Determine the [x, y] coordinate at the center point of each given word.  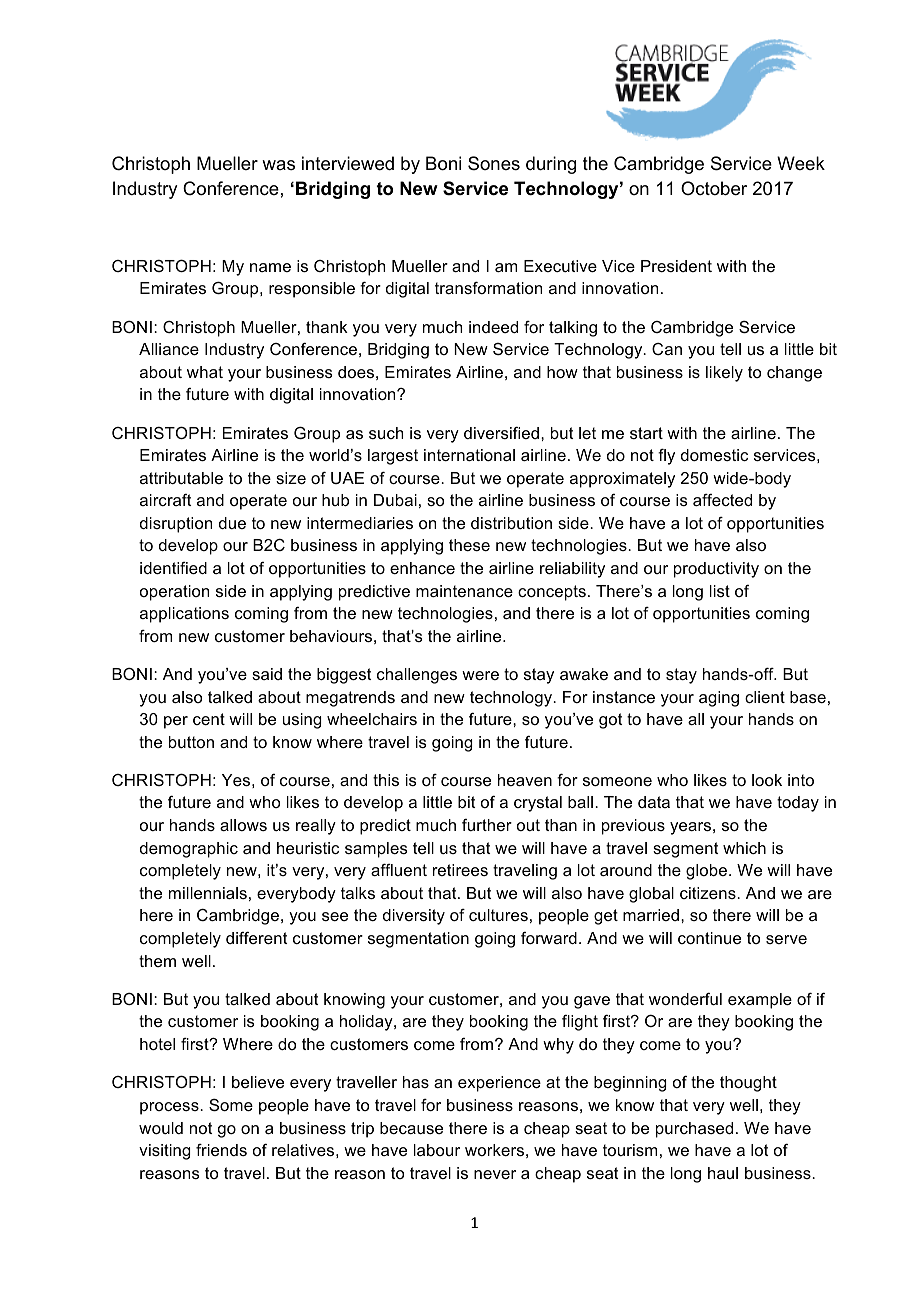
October [714, 188]
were [480, 675]
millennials [208, 893]
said [267, 674]
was [278, 165]
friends [221, 1150]
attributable [181, 478]
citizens [709, 893]
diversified [501, 433]
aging [719, 699]
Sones [494, 163]
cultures [498, 915]
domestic [714, 455]
